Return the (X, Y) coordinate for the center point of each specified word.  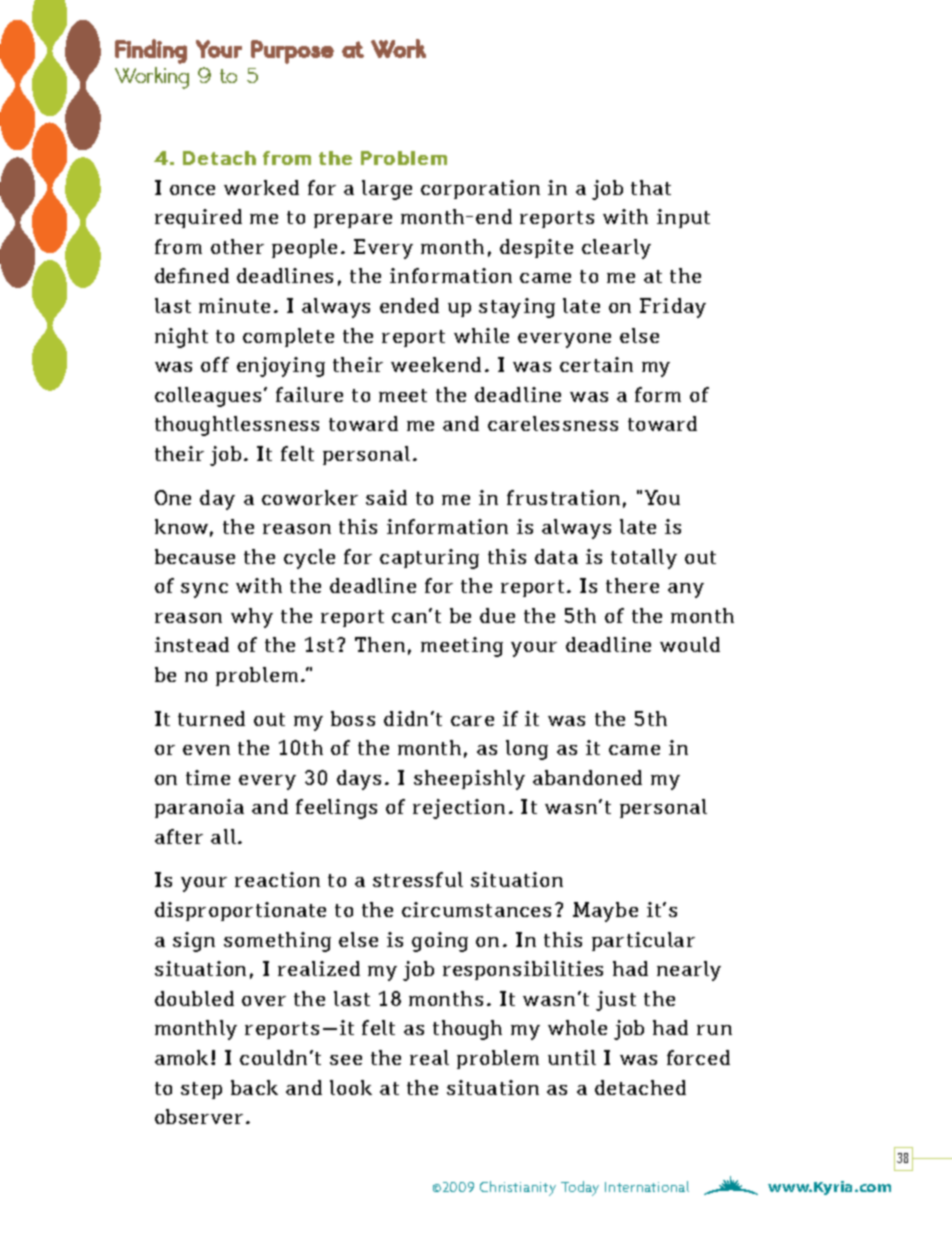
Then (380, 644)
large (387, 190)
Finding (151, 51)
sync (204, 590)
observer (199, 1116)
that (651, 187)
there (632, 585)
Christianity (518, 1188)
